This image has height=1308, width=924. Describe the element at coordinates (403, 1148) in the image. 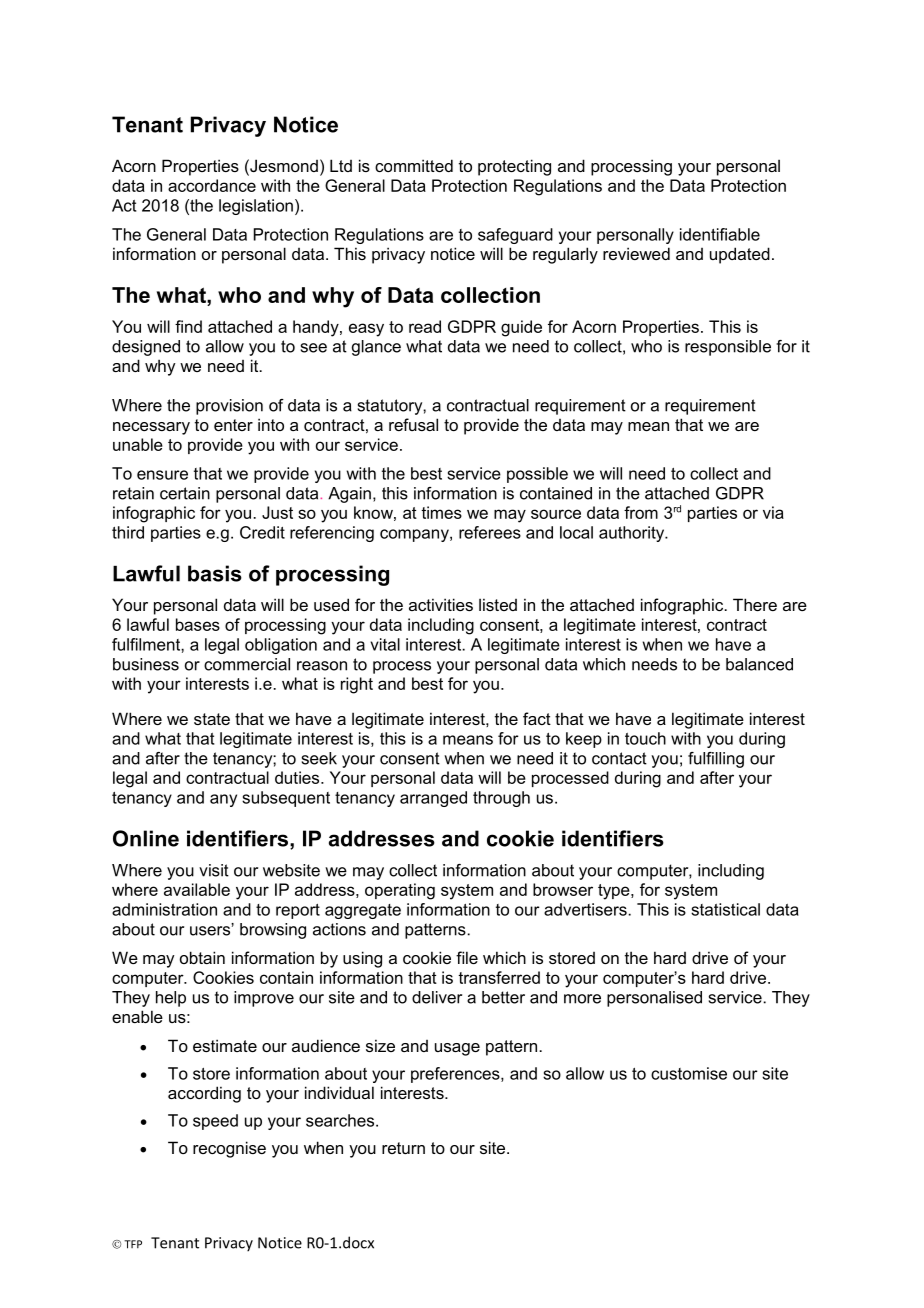

I see `return` at that location.
